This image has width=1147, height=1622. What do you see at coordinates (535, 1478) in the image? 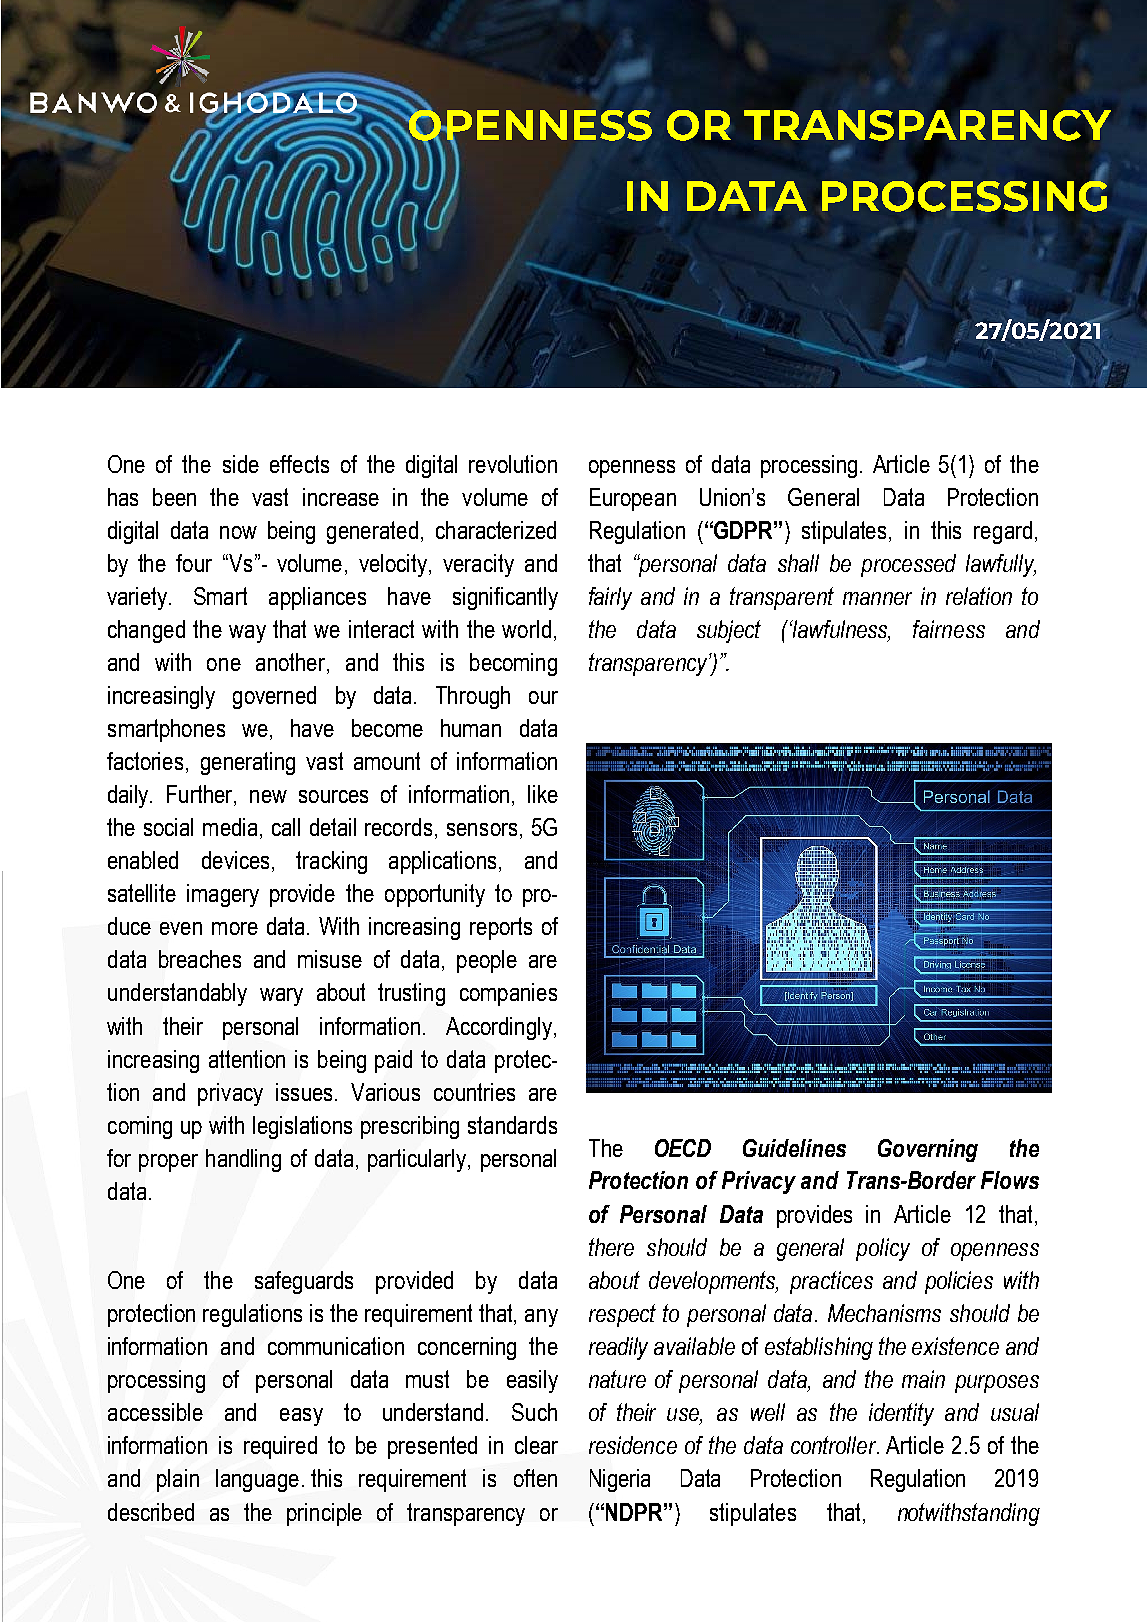
I see `often` at bounding box center [535, 1478].
